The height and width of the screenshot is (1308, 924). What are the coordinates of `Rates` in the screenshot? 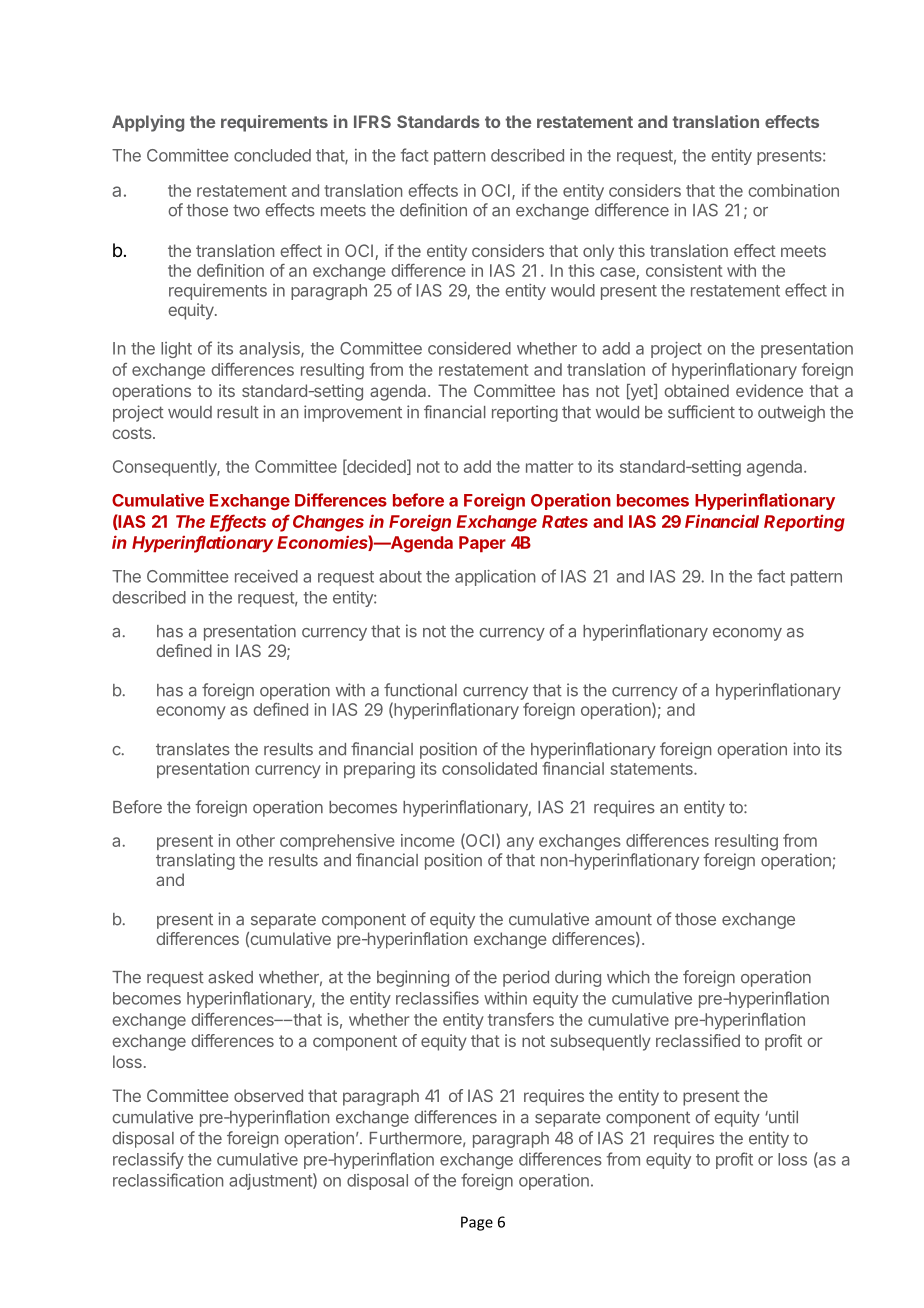 It's located at (565, 521).
